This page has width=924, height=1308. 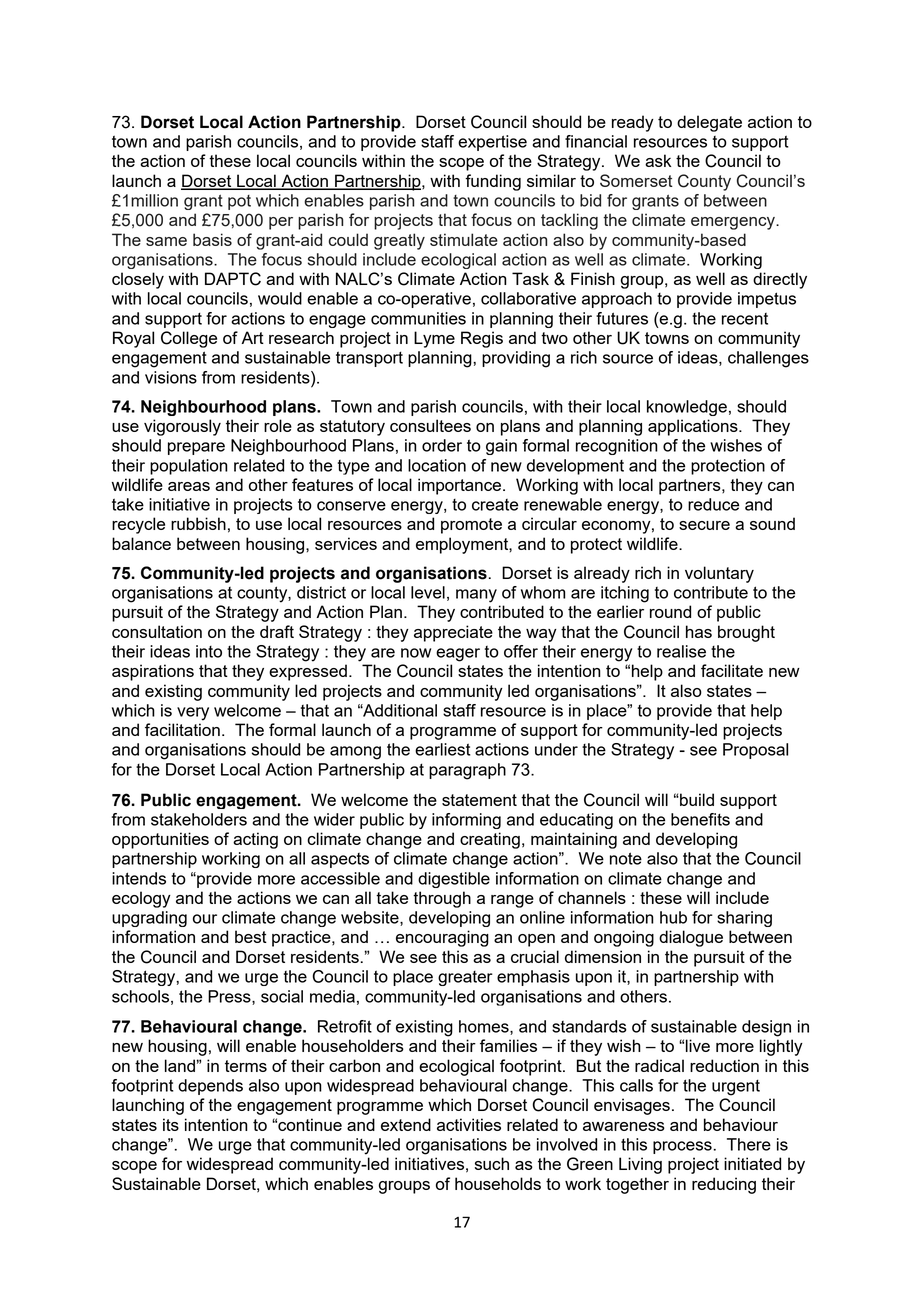 What do you see at coordinates (210, 1087) in the page?
I see `depends` at bounding box center [210, 1087].
